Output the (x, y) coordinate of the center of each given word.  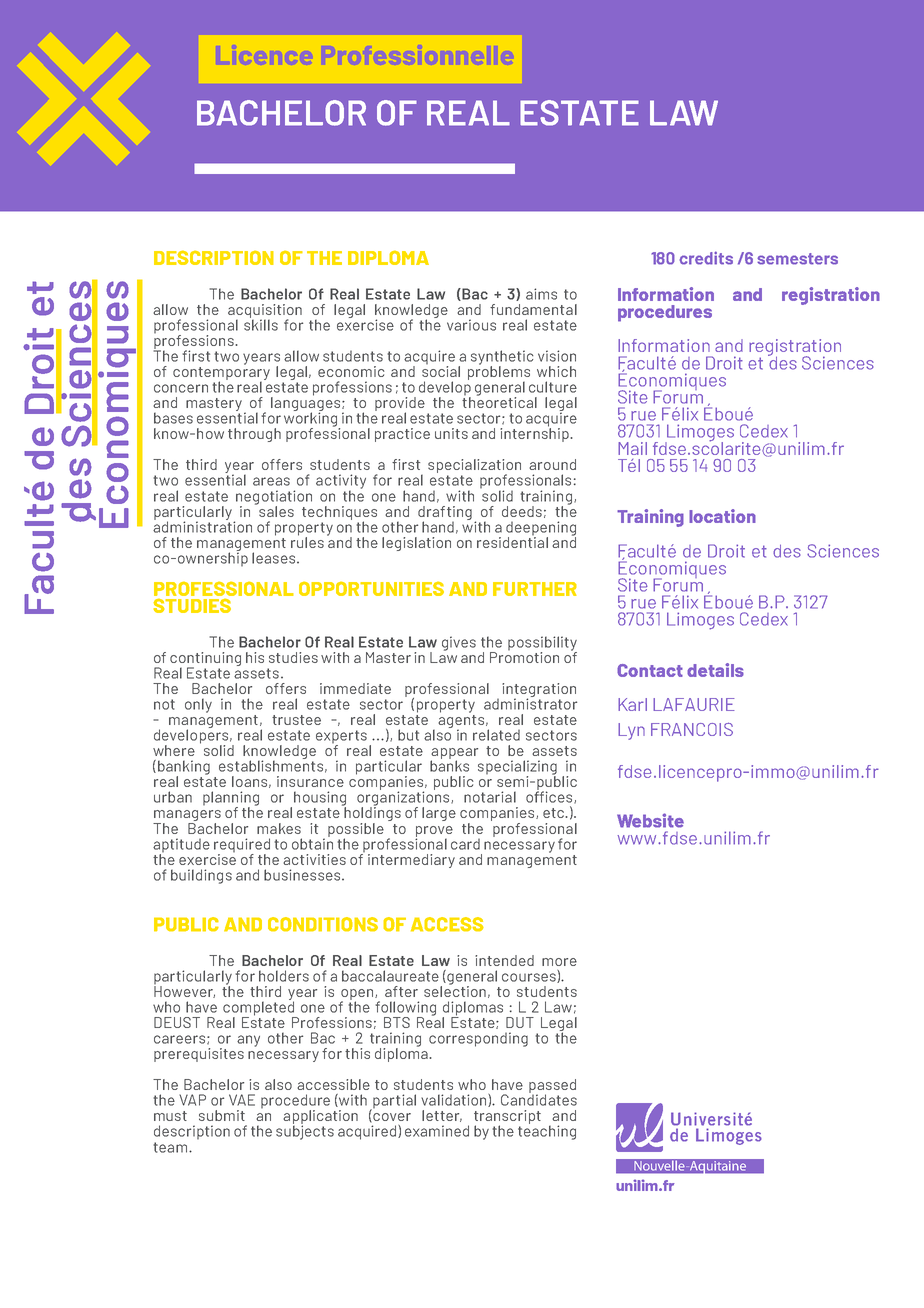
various (471, 325)
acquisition (265, 312)
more (559, 962)
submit (222, 1115)
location (722, 516)
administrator (530, 703)
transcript (507, 1118)
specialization (474, 467)
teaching (547, 1131)
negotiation (274, 498)
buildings (201, 876)
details (715, 670)
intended (504, 960)
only (198, 705)
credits (706, 258)
